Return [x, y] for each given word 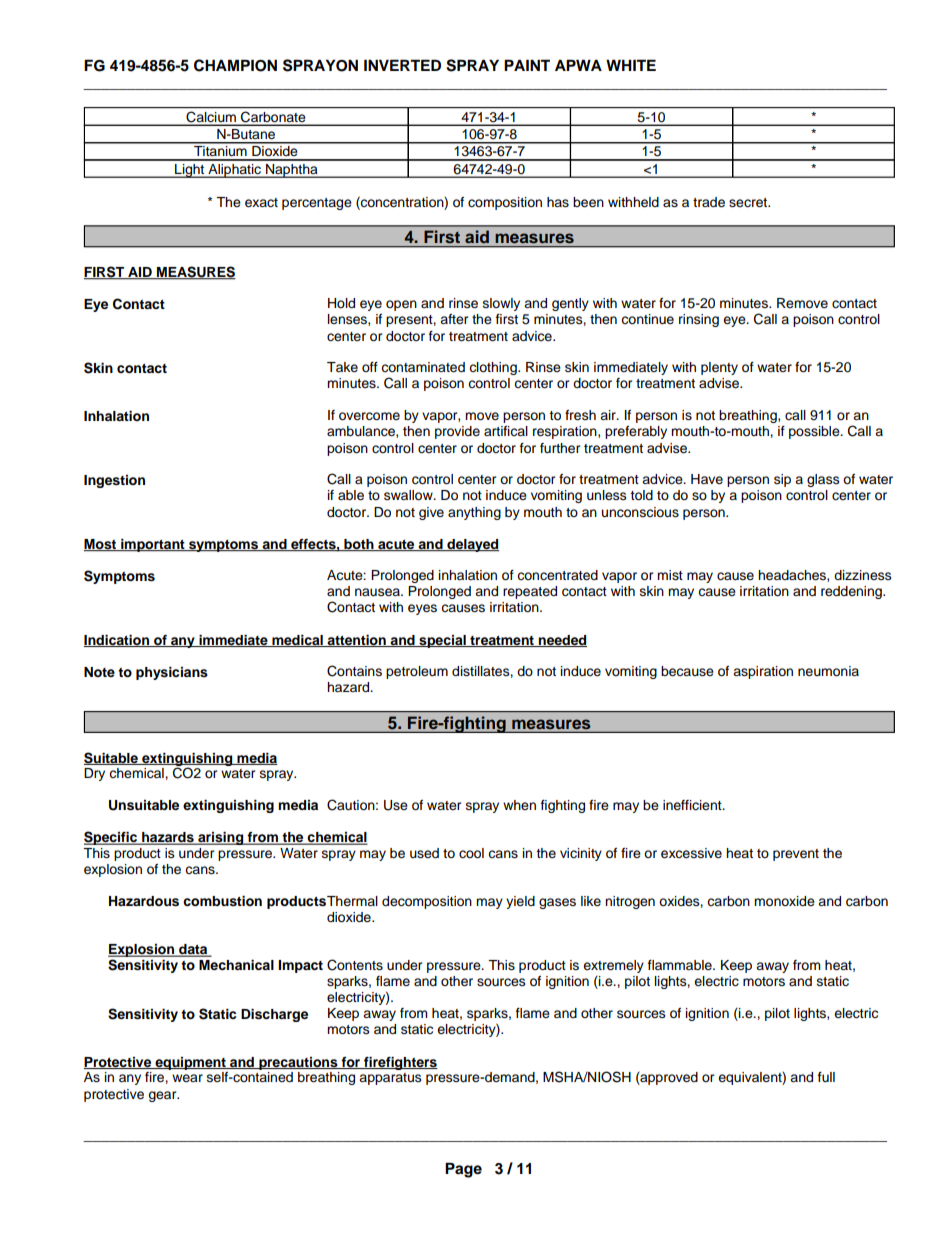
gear [163, 1096]
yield [520, 902]
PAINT [527, 65]
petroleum [417, 672]
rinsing [699, 320]
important [153, 545]
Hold [341, 303]
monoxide [784, 901]
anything [474, 513]
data [193, 950]
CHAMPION [235, 65]
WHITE [631, 65]
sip [782, 480]
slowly [501, 304]
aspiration [763, 672]
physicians [172, 673]
